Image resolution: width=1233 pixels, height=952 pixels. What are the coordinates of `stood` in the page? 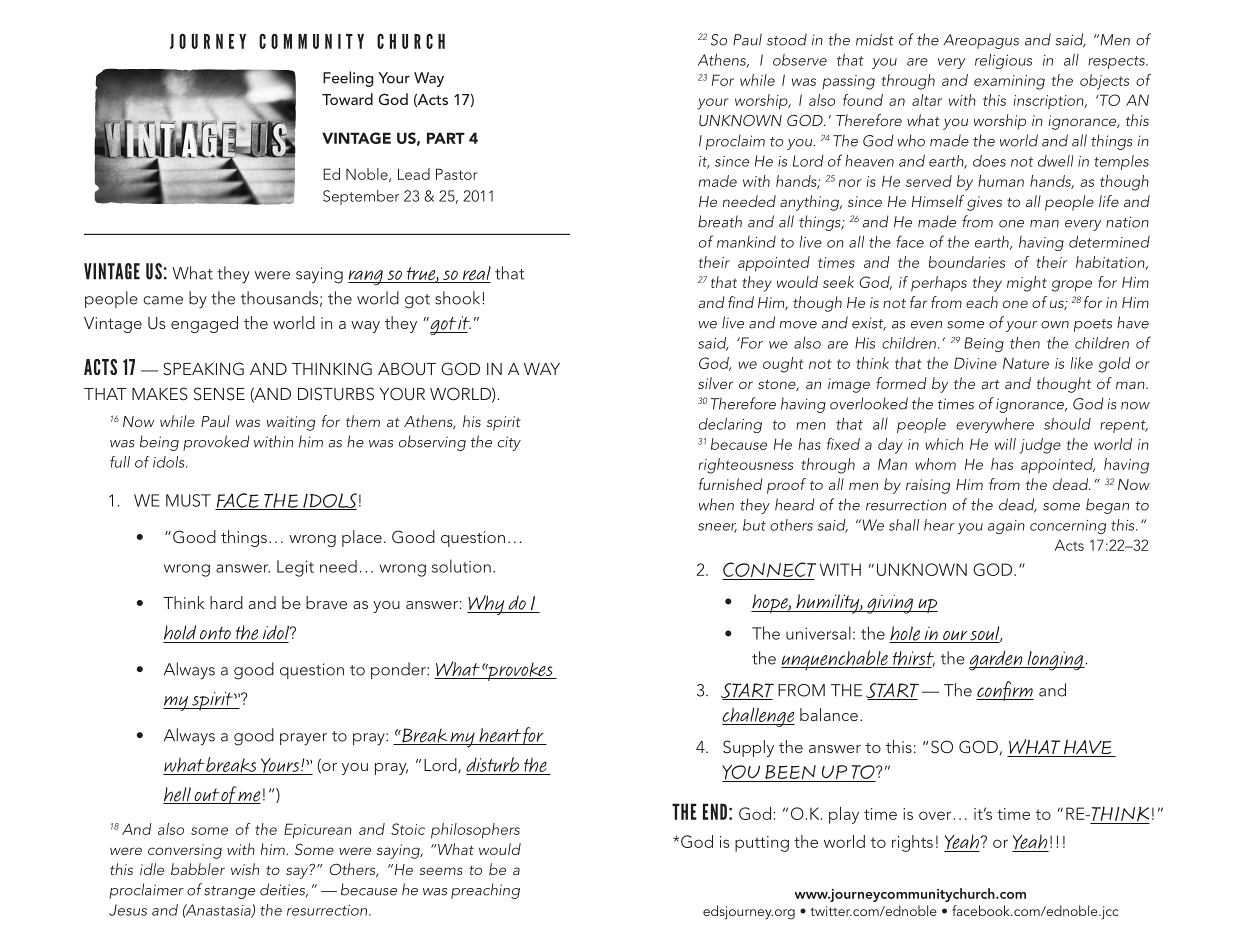 It's located at (787, 39).
